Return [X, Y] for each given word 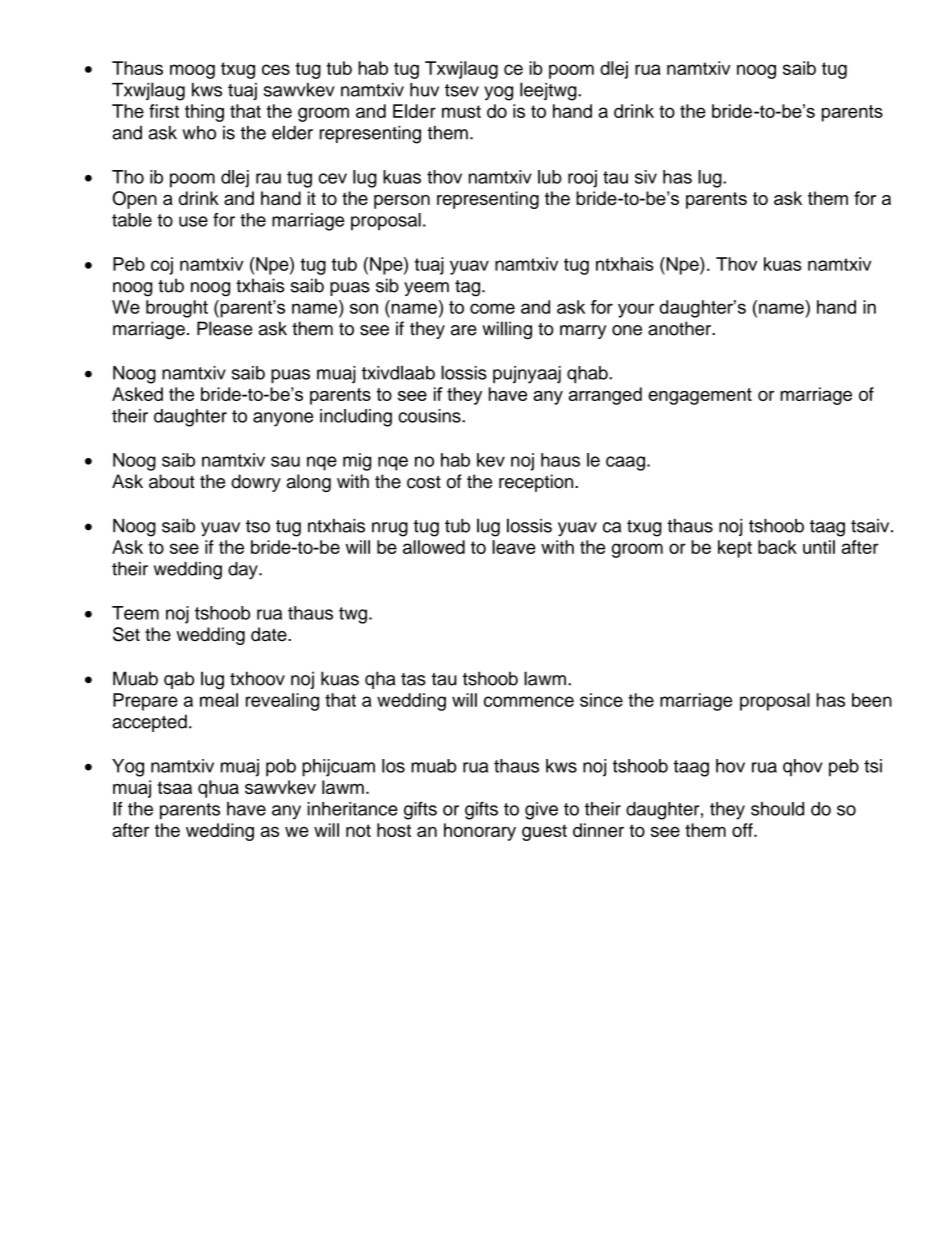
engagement [700, 396]
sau [285, 461]
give [541, 811]
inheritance [353, 809]
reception [537, 483]
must [461, 111]
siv [646, 177]
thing [204, 113]
